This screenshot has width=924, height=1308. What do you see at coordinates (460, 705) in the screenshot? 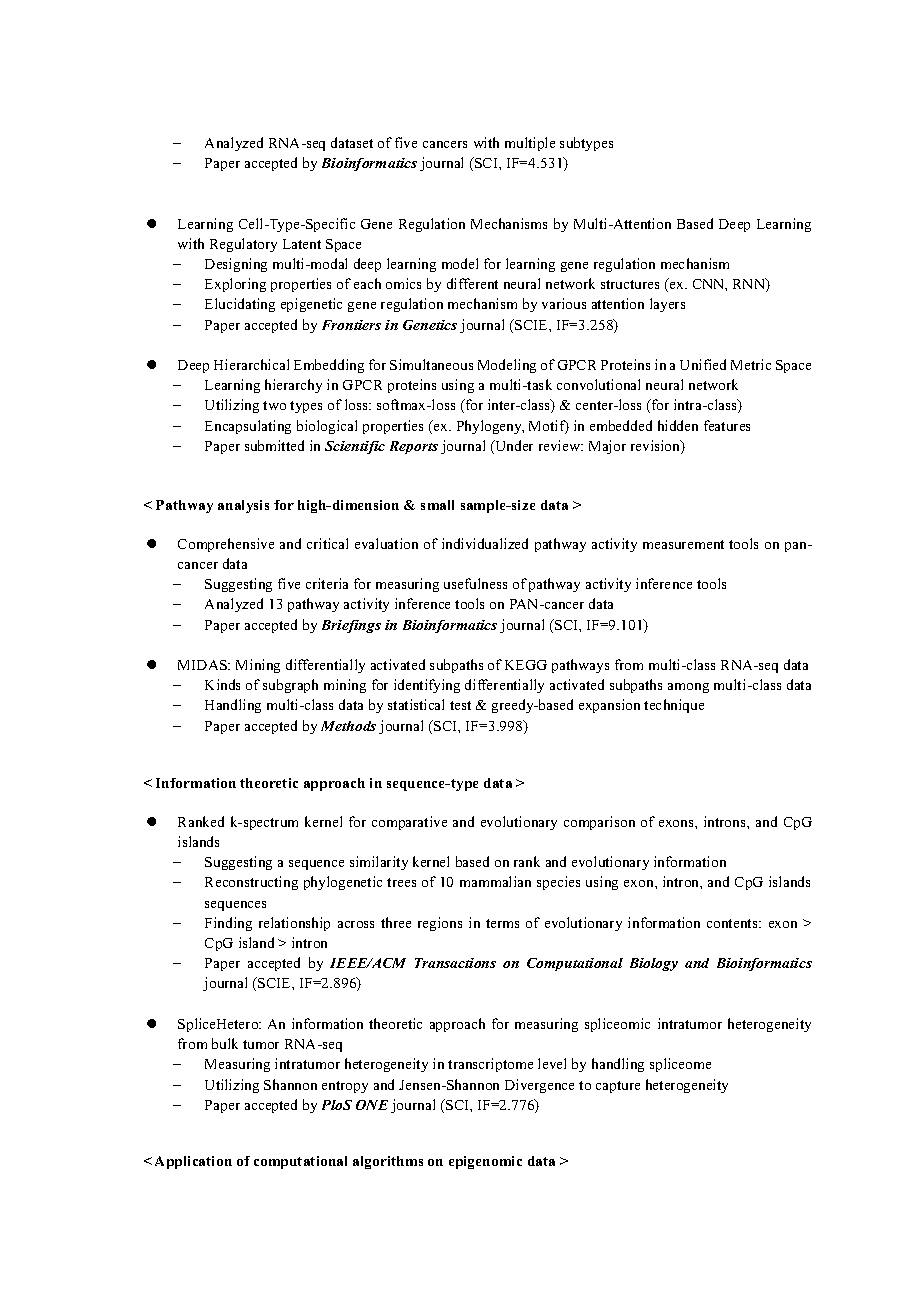
I see `test` at bounding box center [460, 705].
